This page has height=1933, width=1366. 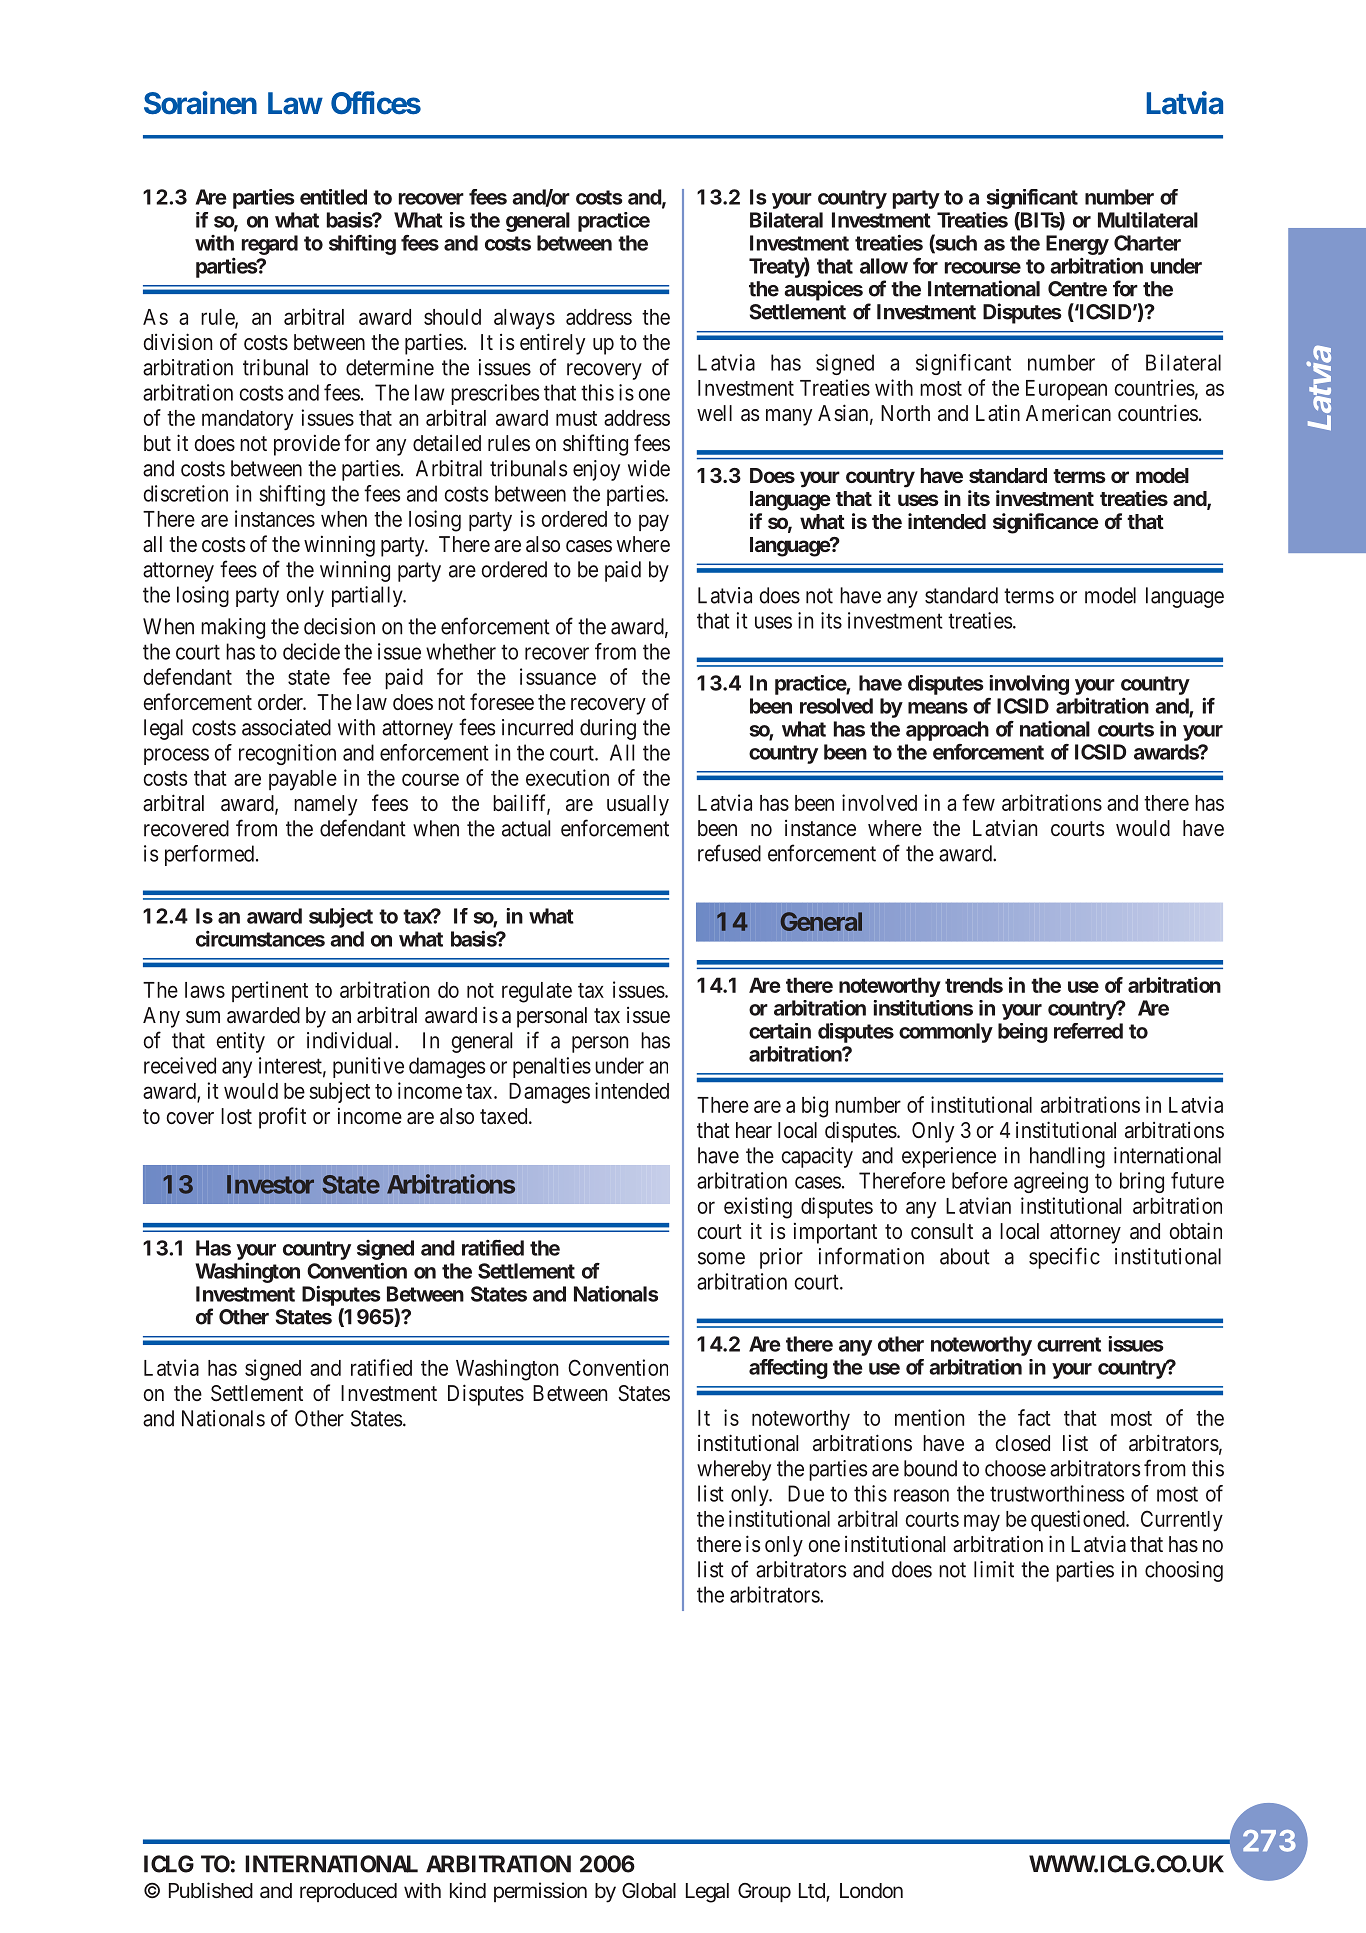 What do you see at coordinates (823, 290) in the page?
I see `auspices` at bounding box center [823, 290].
